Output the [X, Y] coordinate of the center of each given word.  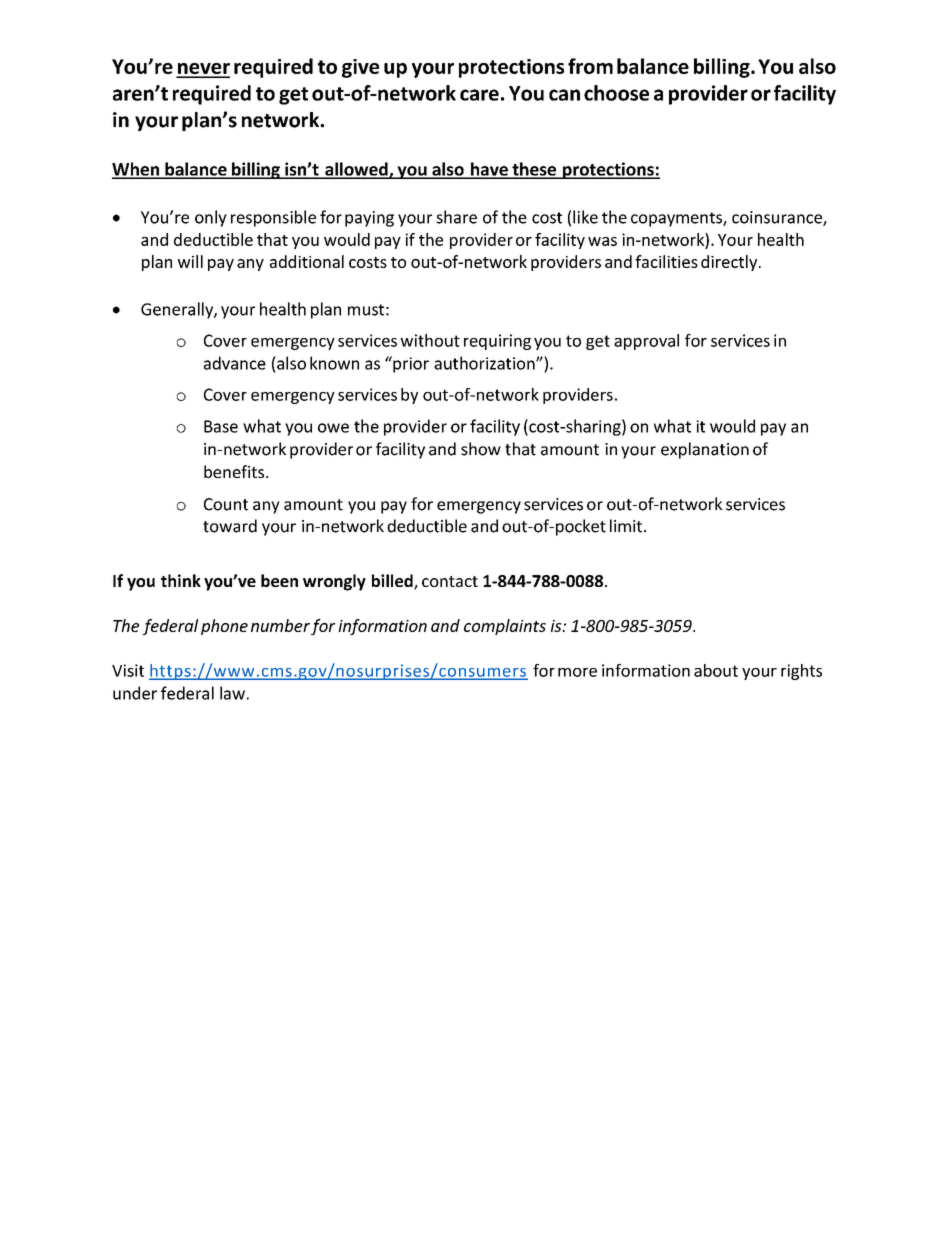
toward [230, 526]
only [211, 218]
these [534, 170]
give [360, 68]
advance [235, 363]
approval [646, 342]
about [716, 670]
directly [730, 263]
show [481, 449]
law [232, 693]
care [479, 95]
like [585, 217]
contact [450, 581]
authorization [485, 363]
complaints [505, 627]
